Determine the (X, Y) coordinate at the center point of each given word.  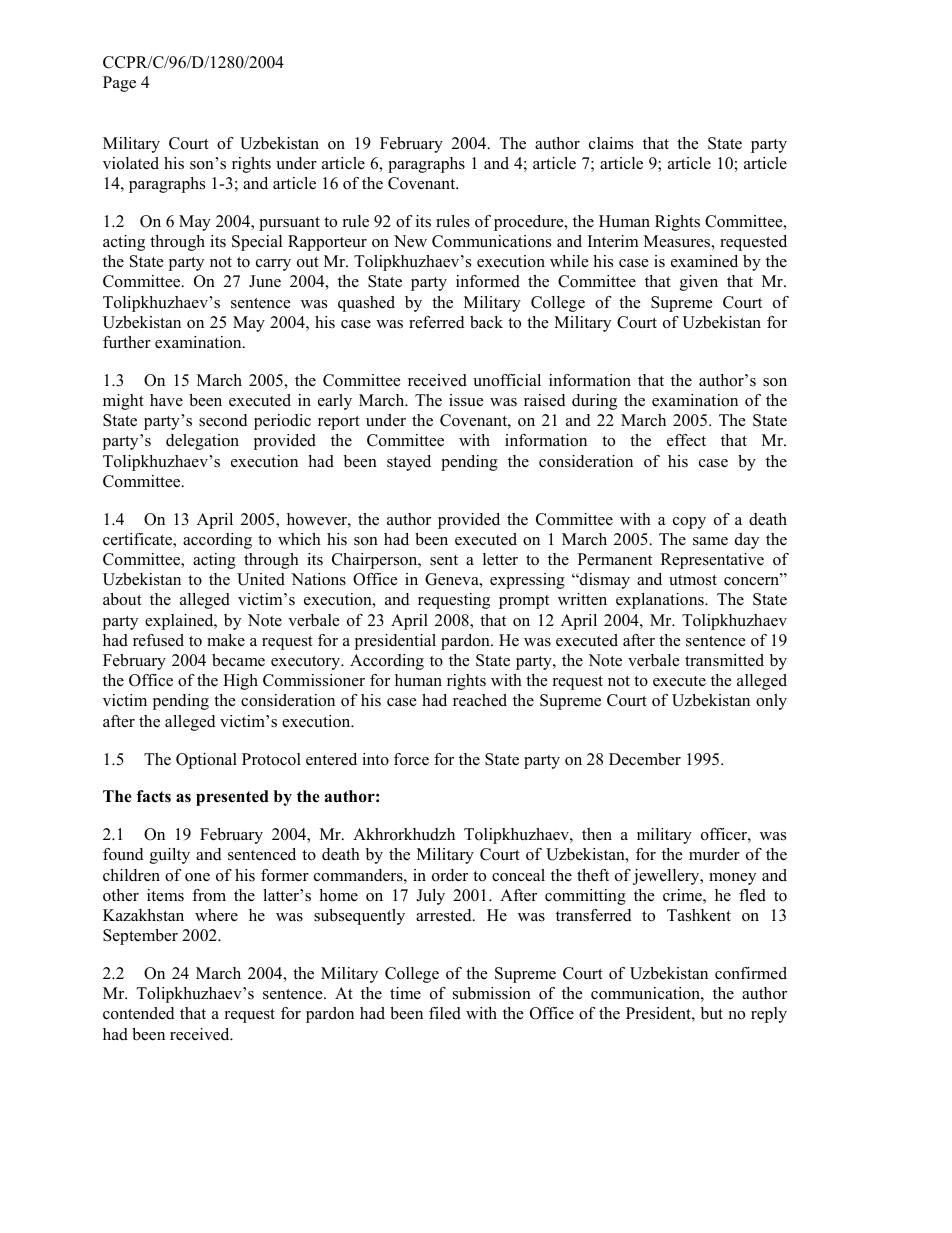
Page (119, 84)
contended (139, 1013)
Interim (613, 241)
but (712, 1013)
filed (445, 1013)
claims (611, 143)
